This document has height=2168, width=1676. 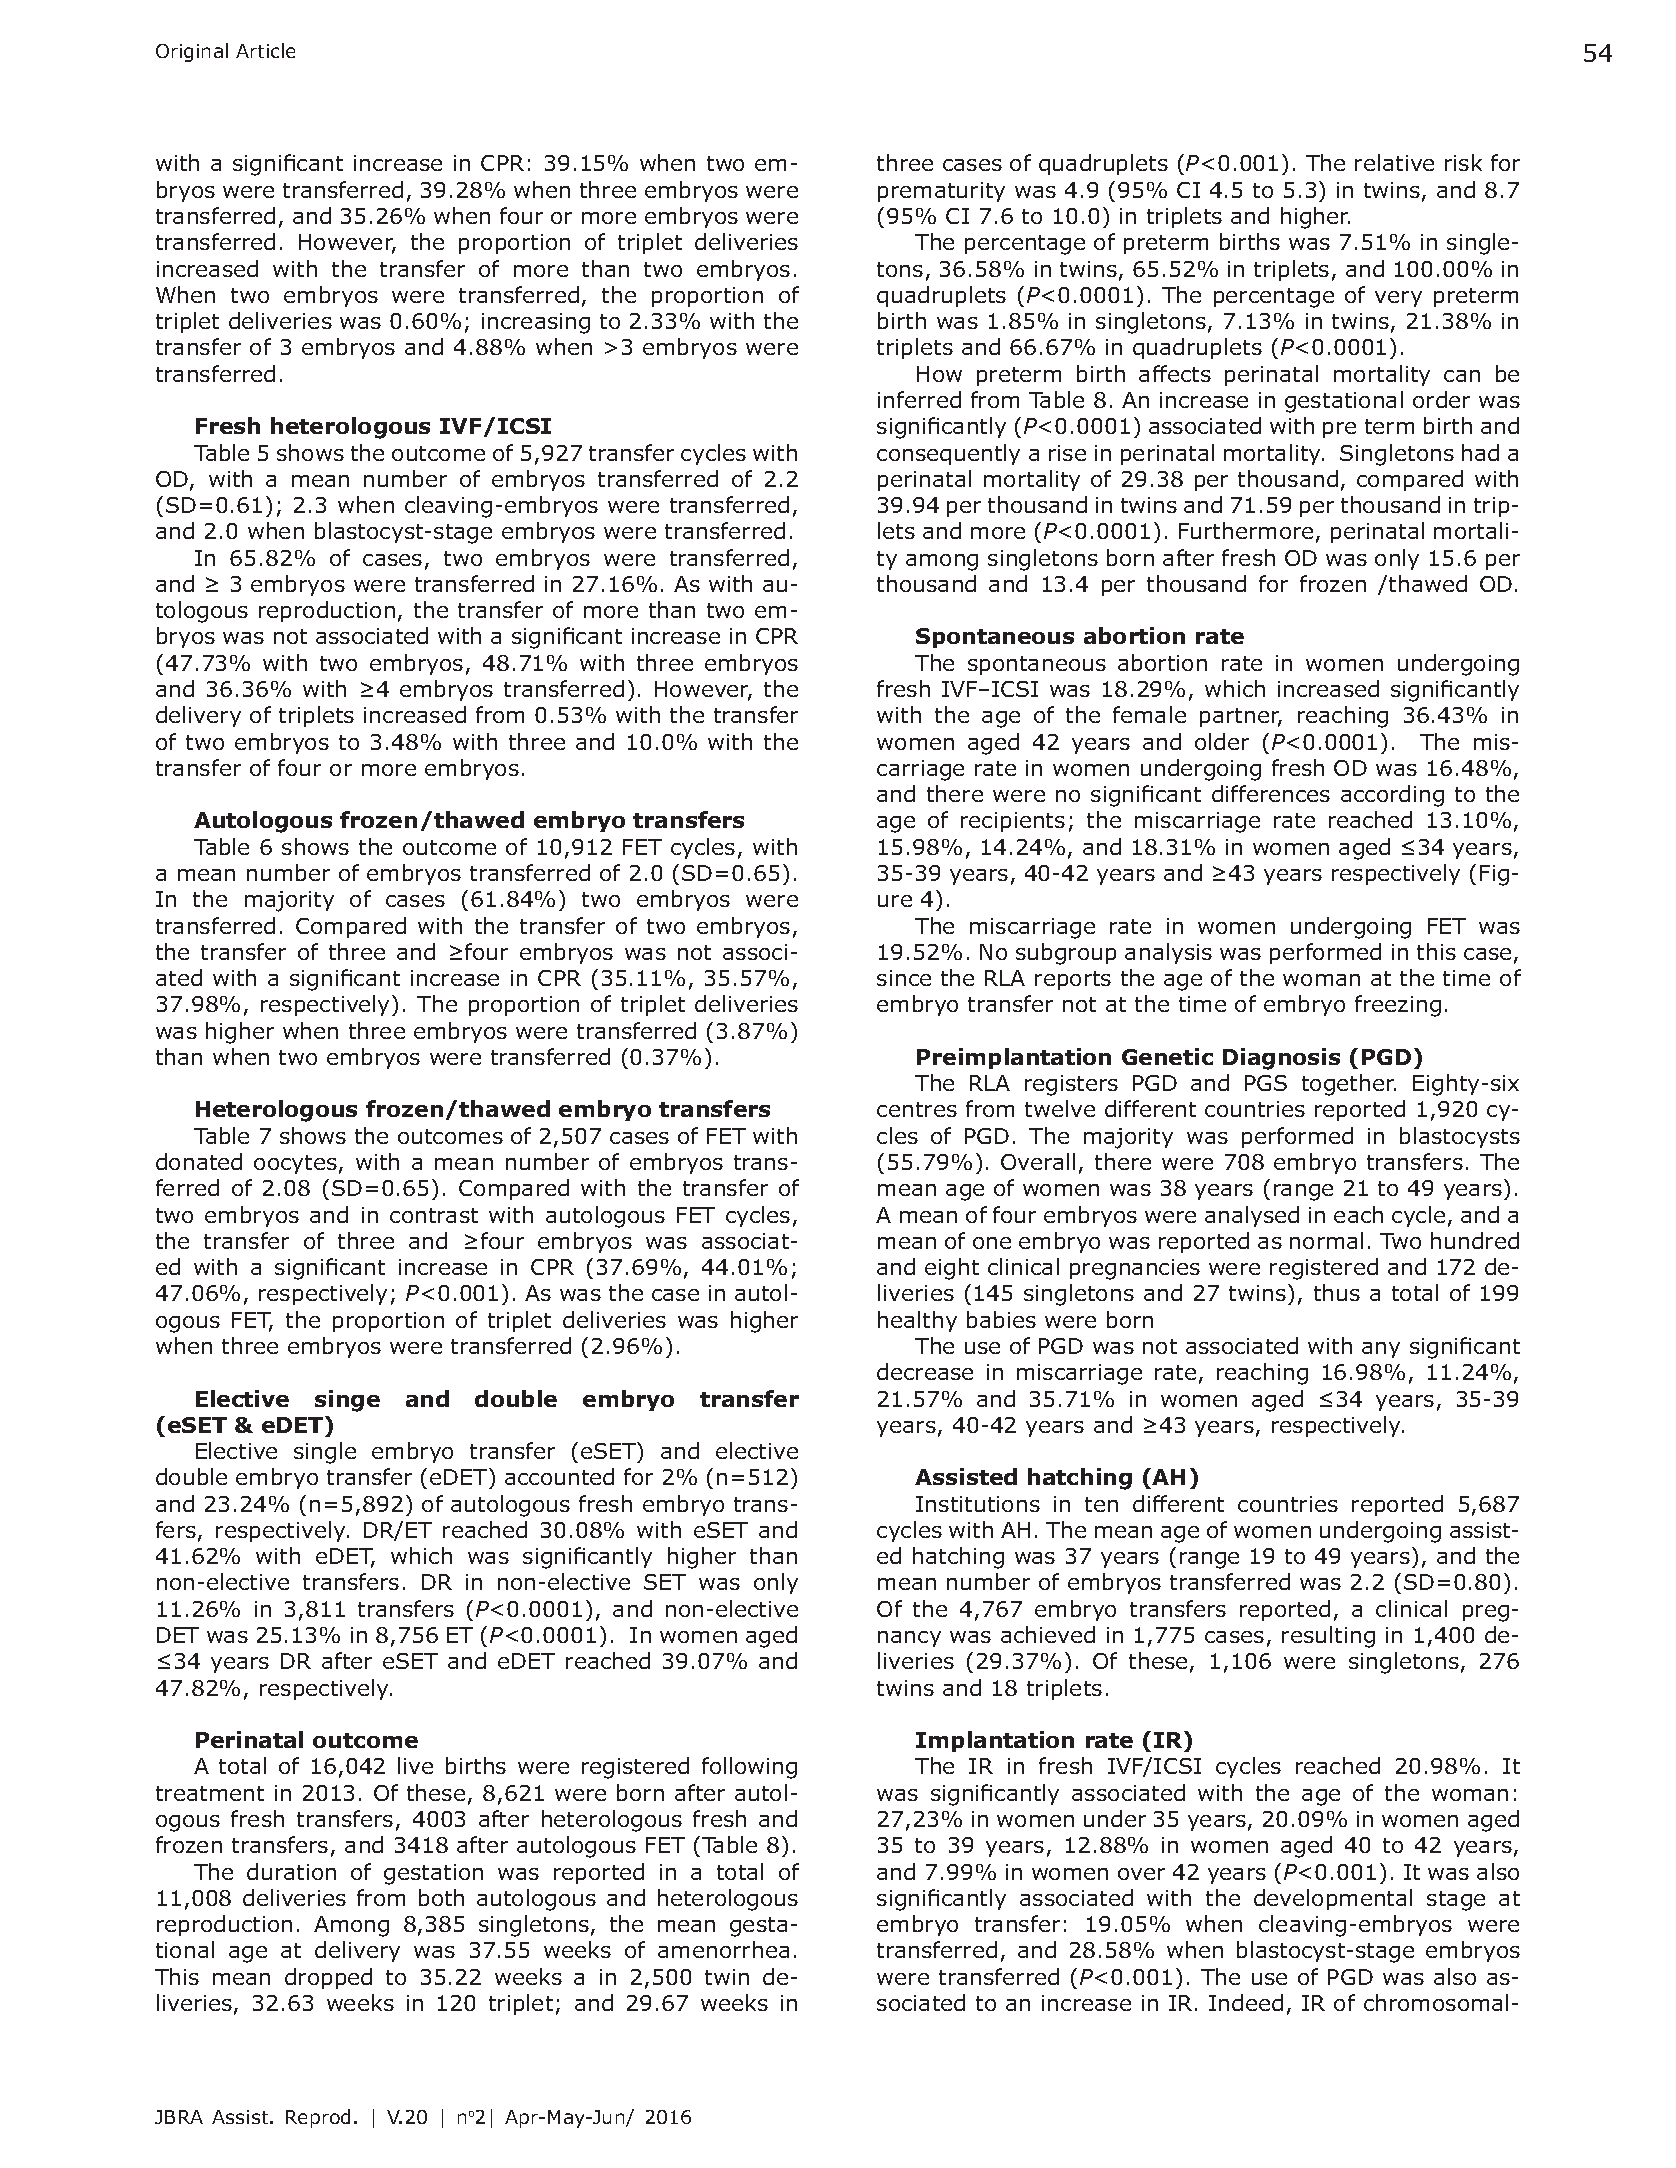 What do you see at coordinates (904, 978) in the document?
I see `since` at bounding box center [904, 978].
